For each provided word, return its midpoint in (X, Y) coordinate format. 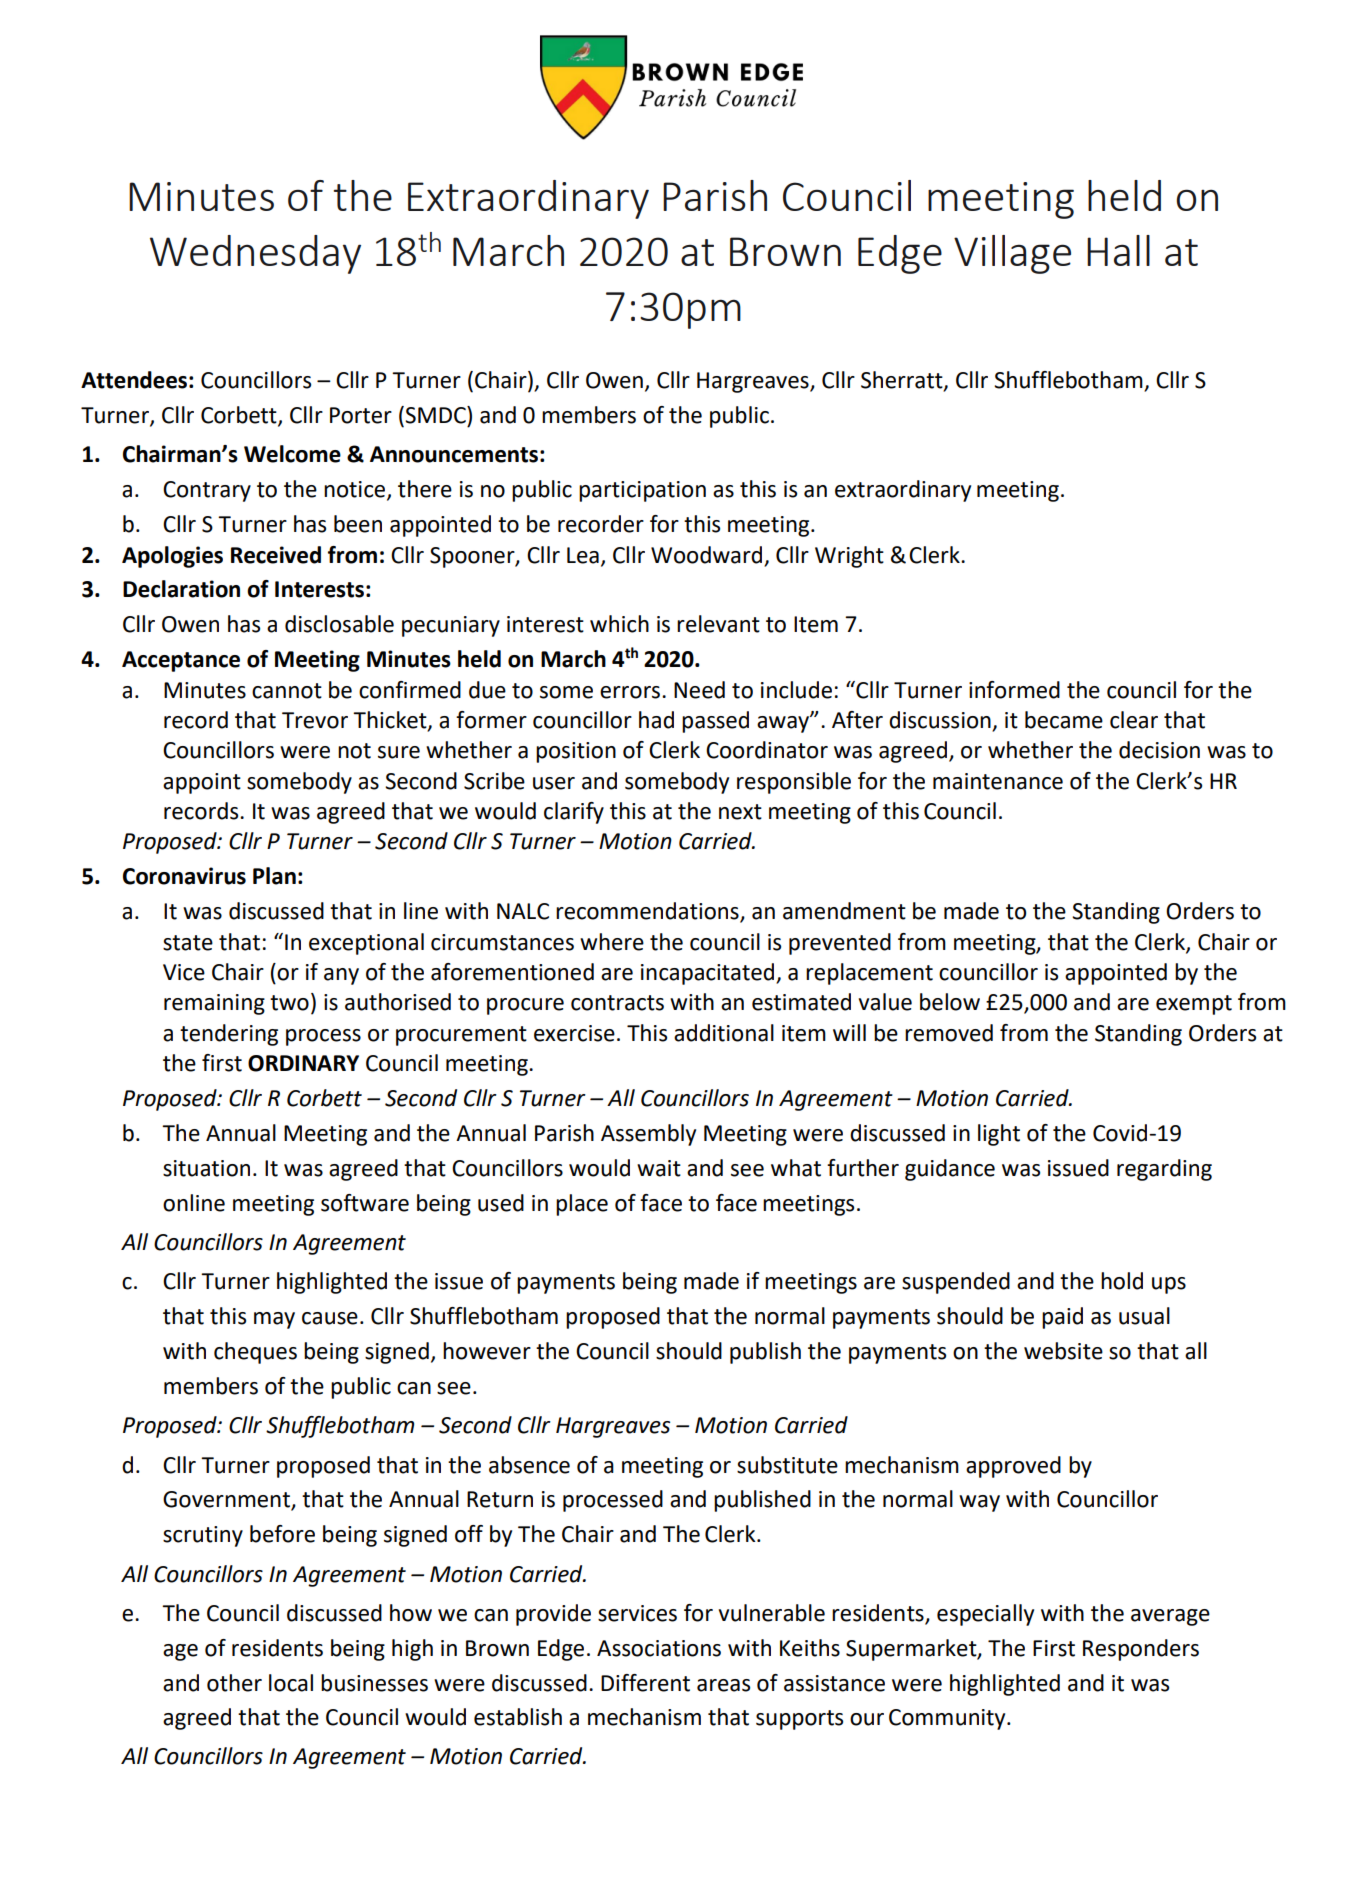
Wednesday (255, 254)
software (365, 1203)
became (1064, 720)
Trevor (315, 720)
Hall (1118, 250)
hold (1122, 1281)
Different (645, 1683)
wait (659, 1168)
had (656, 720)
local (291, 1683)
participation (642, 491)
